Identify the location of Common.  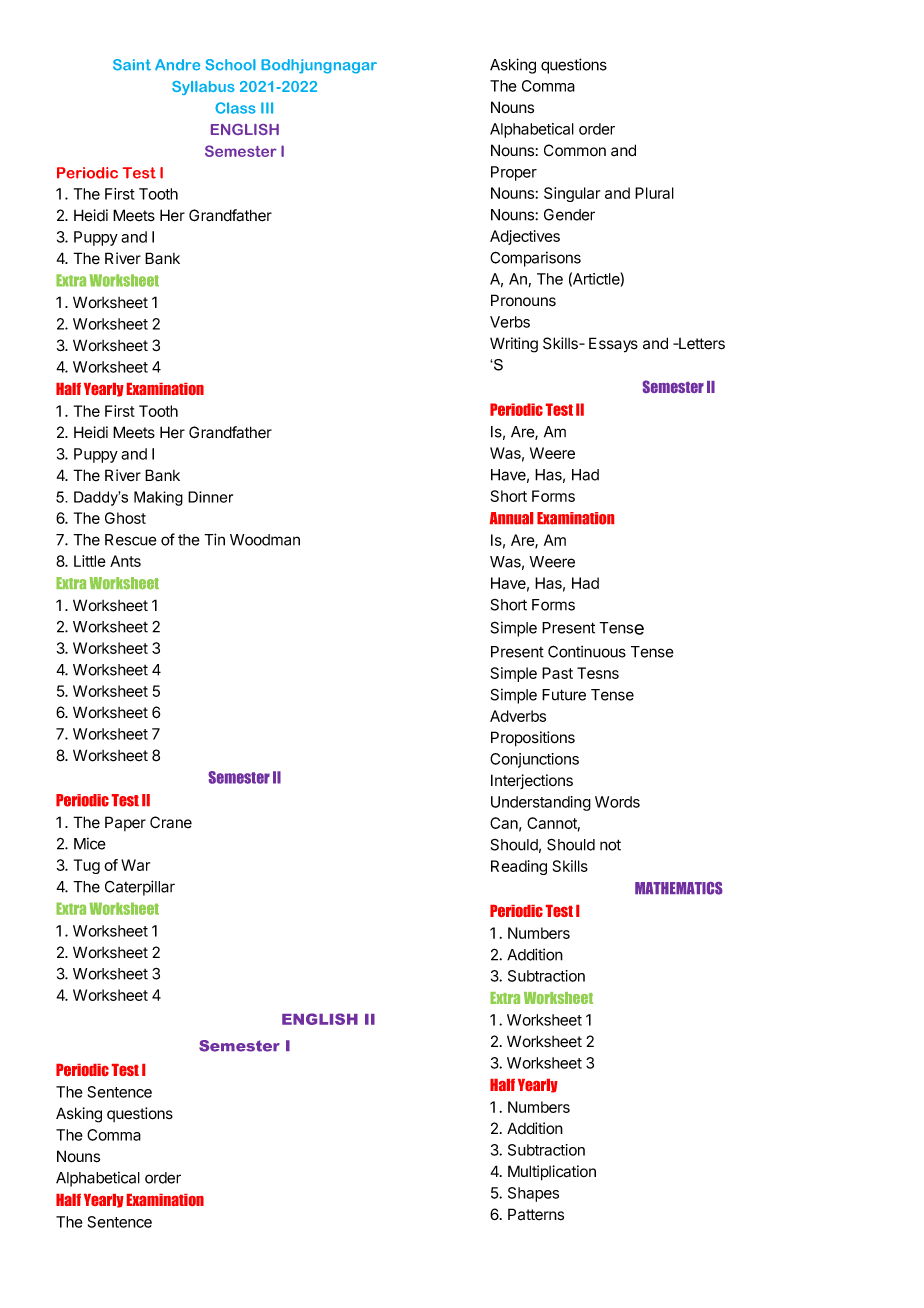
(575, 150).
